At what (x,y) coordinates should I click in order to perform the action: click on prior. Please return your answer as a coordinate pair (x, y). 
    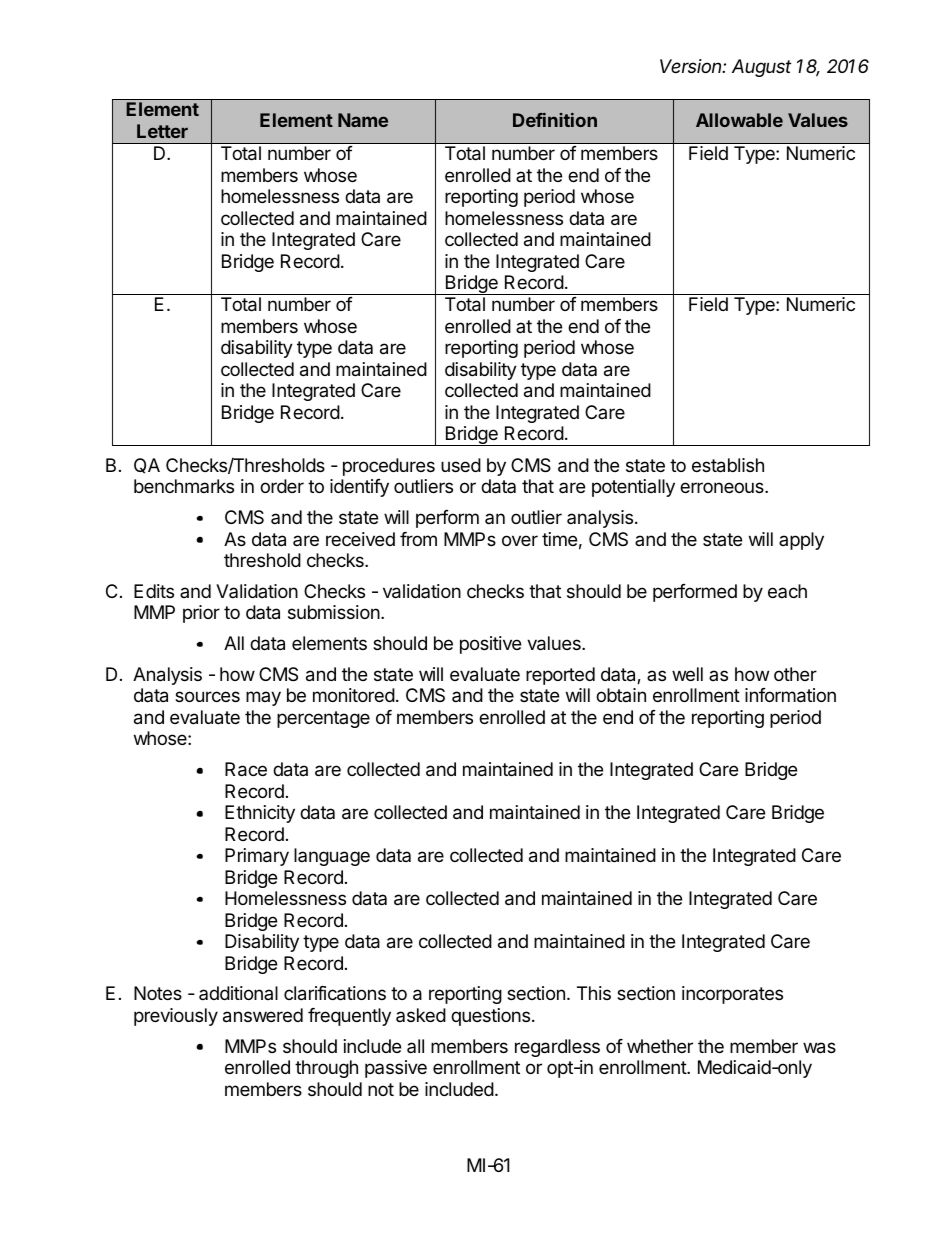
    Looking at the image, I should click on (201, 614).
